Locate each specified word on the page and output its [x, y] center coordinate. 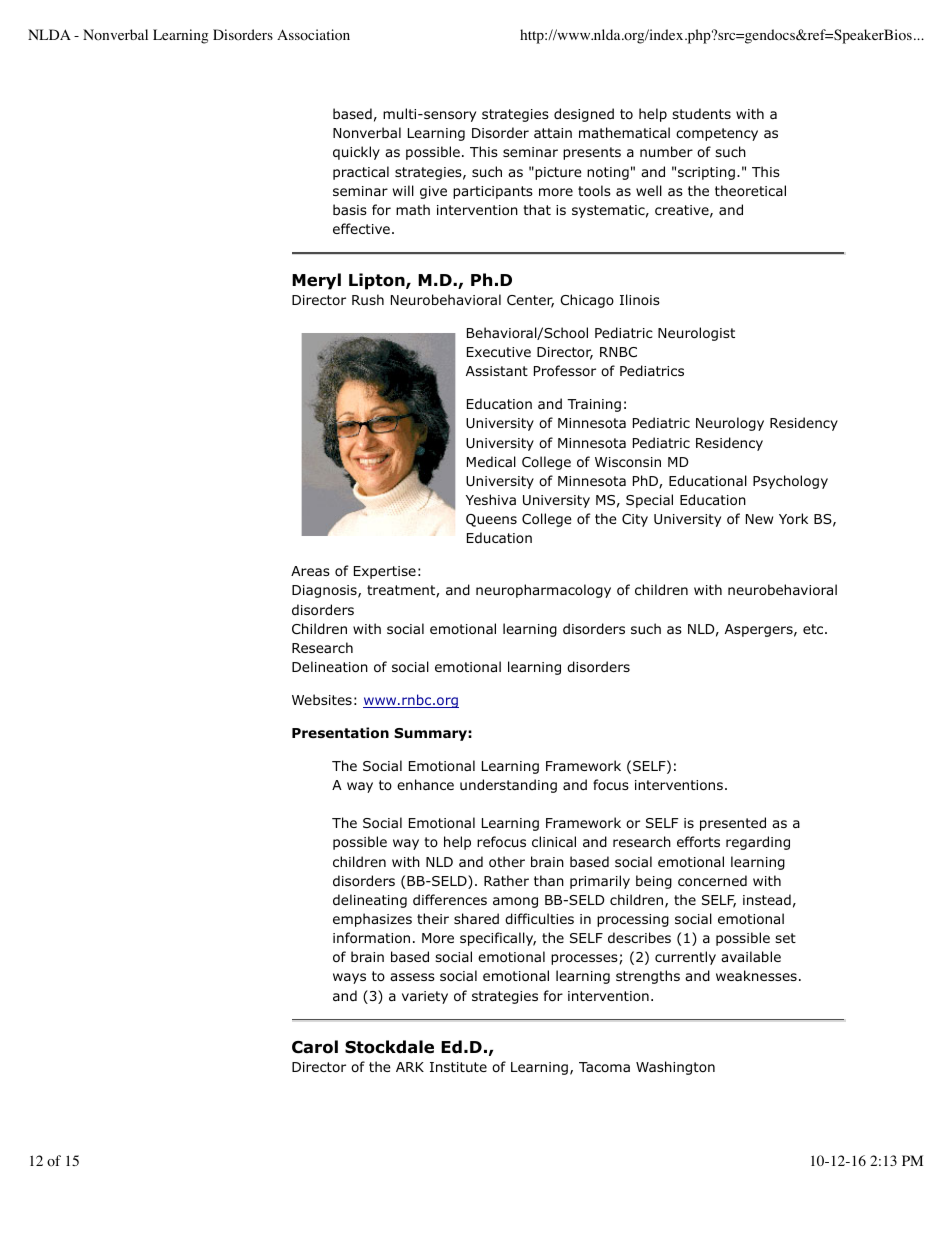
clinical [554, 841]
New [759, 519]
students [701, 113]
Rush [368, 299]
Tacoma [604, 1067]
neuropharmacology [543, 591]
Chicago [587, 301]
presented [733, 824]
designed [584, 115]
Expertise [385, 572]
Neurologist [696, 334]
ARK [410, 1067]
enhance [425, 784]
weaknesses [756, 975]
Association [313, 35]
